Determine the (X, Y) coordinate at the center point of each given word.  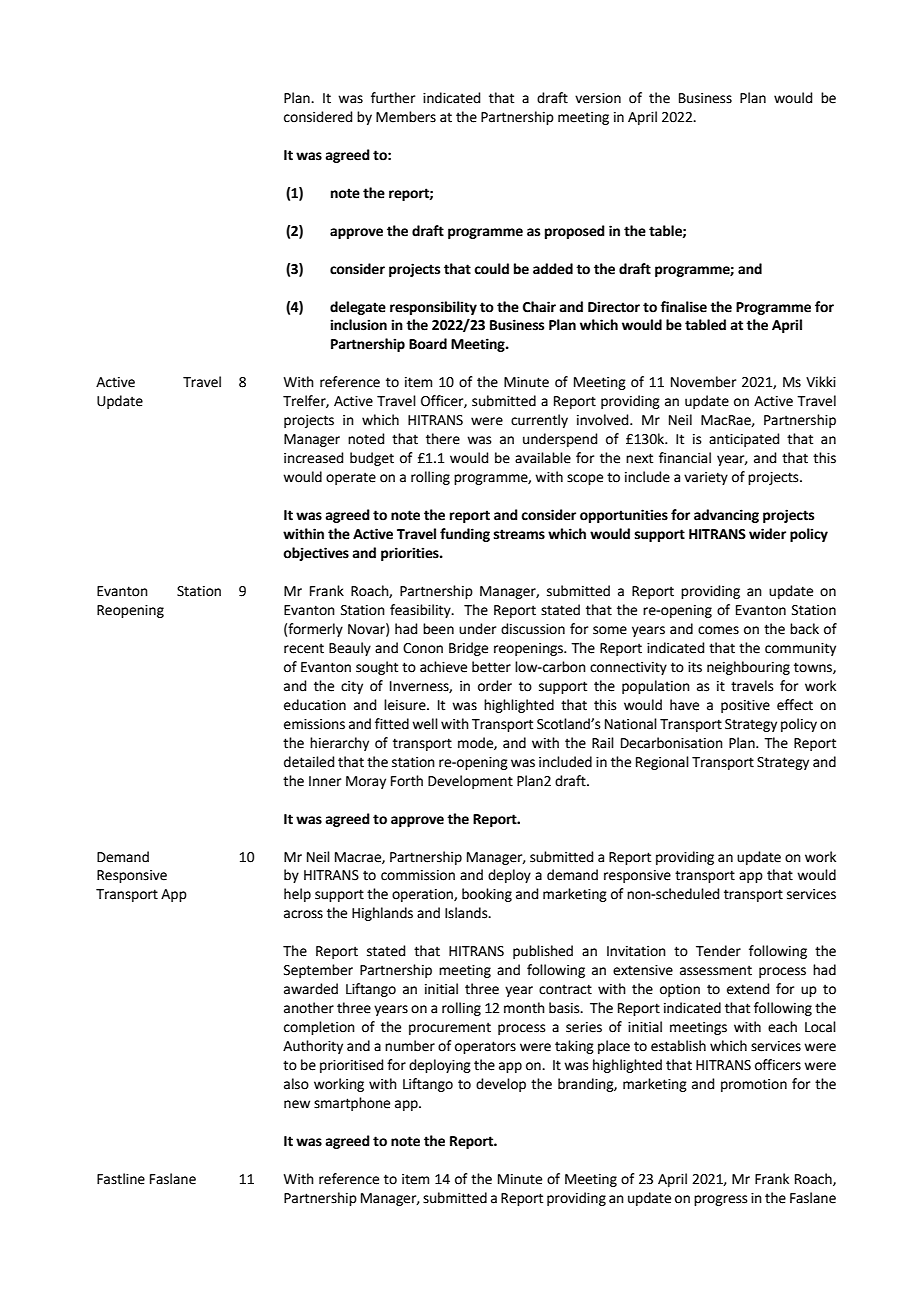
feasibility (421, 611)
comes (718, 630)
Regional (662, 763)
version (598, 98)
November (703, 382)
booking (487, 895)
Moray (366, 782)
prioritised (351, 1066)
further (393, 98)
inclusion (358, 325)
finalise (683, 307)
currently (539, 421)
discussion (533, 629)
